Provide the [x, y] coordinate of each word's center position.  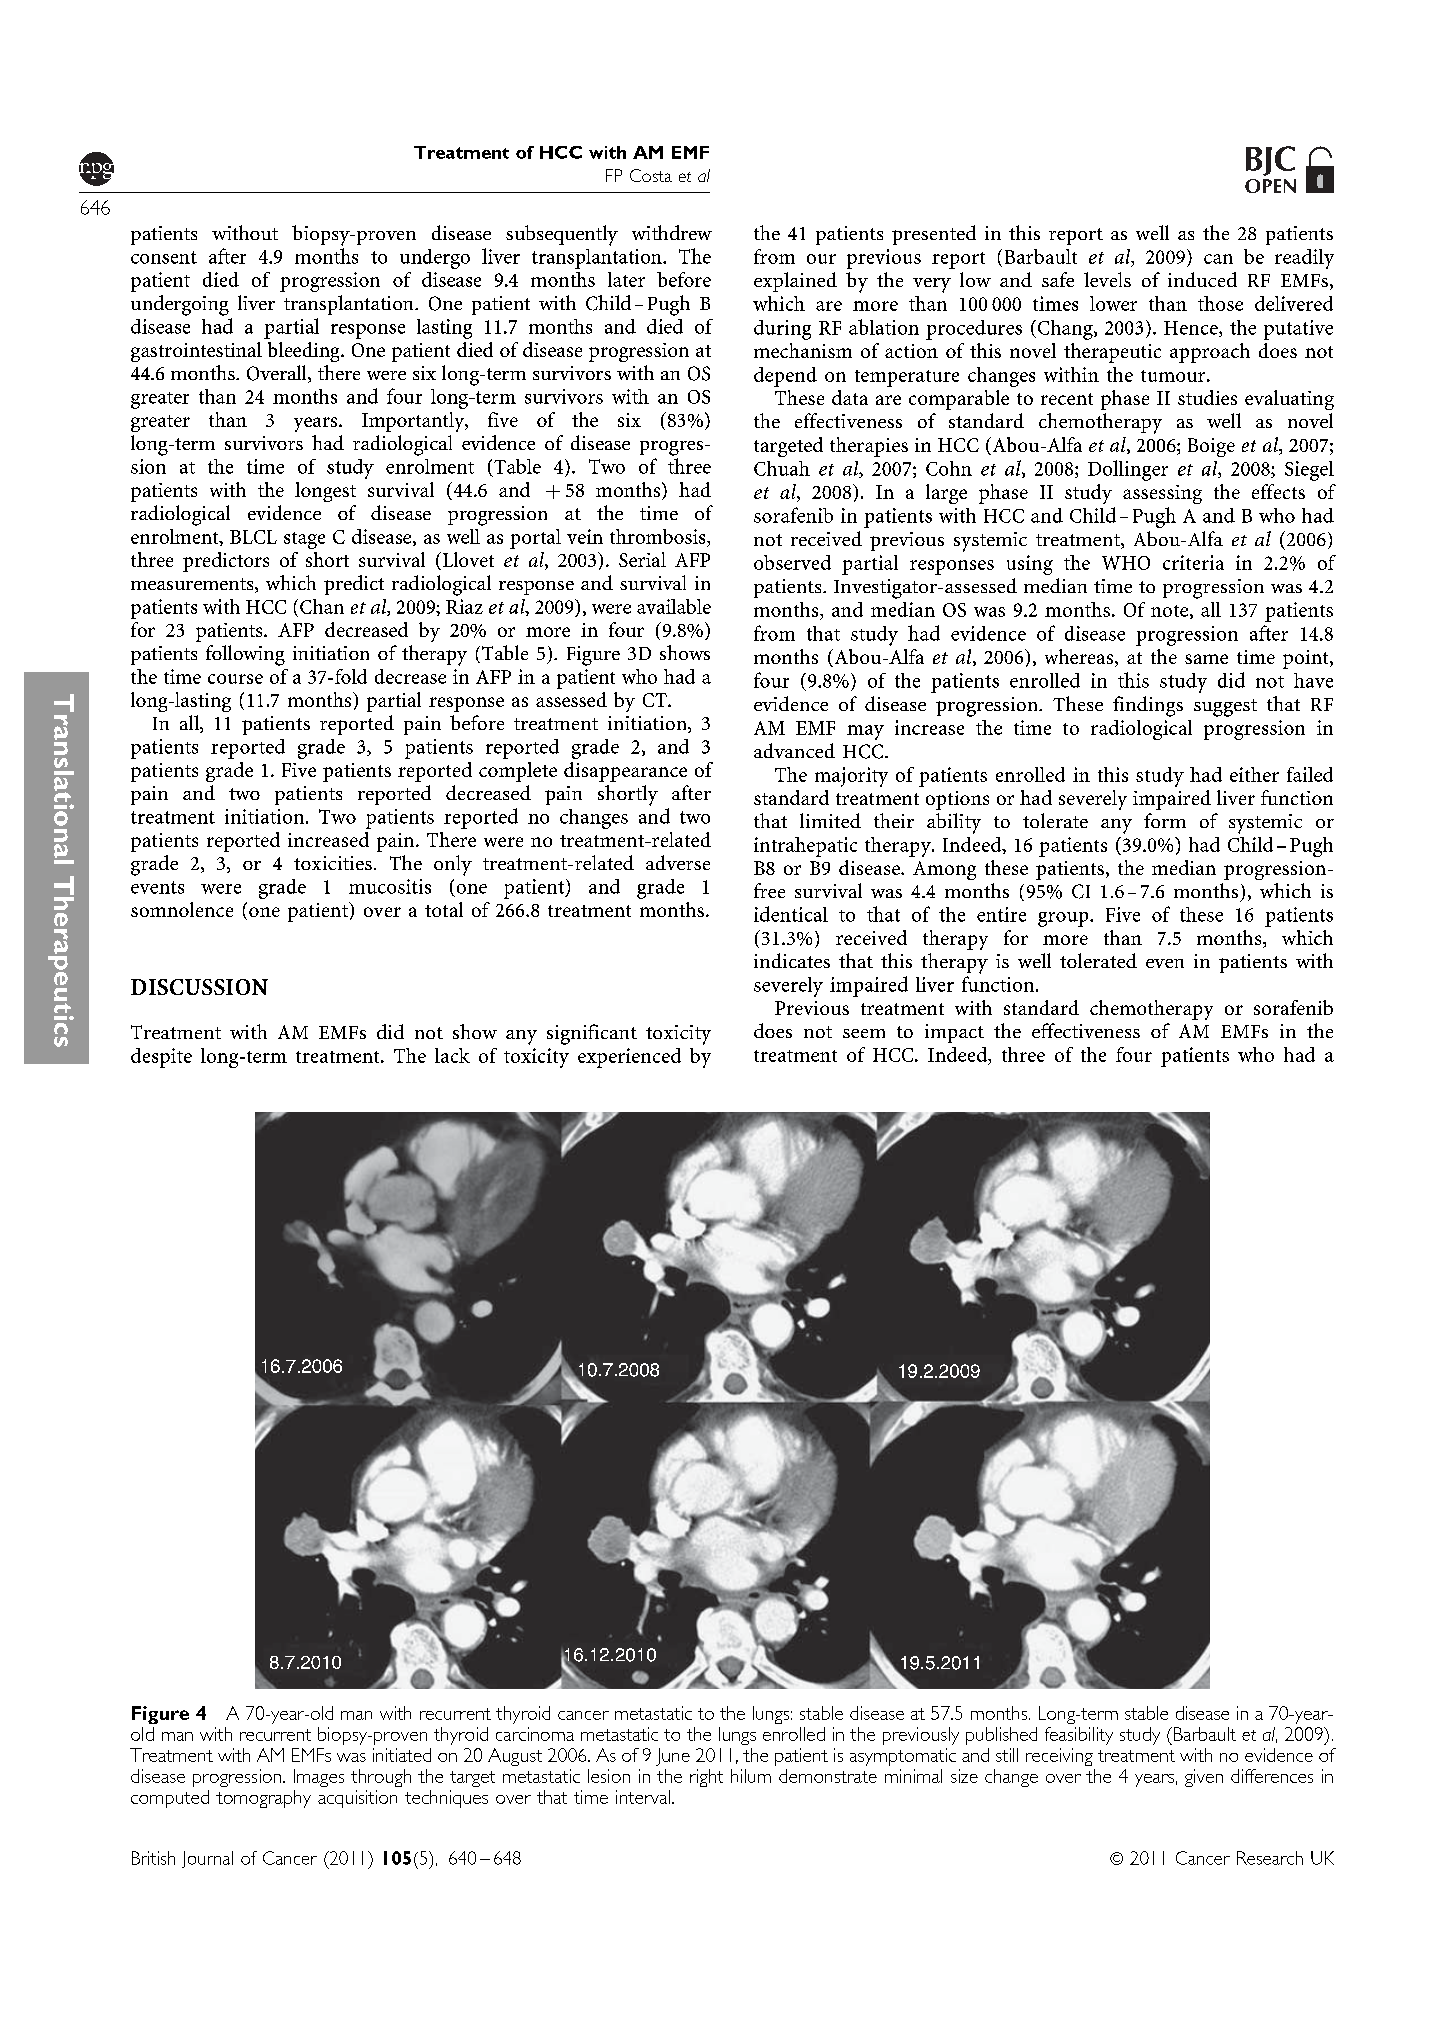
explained [795, 282]
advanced [794, 750]
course [235, 679]
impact [954, 1033]
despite [161, 1058]
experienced [629, 1058]
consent [164, 257]
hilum [751, 1776]
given [1204, 1778]
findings [1148, 706]
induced [1202, 279]
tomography [263, 1799]
